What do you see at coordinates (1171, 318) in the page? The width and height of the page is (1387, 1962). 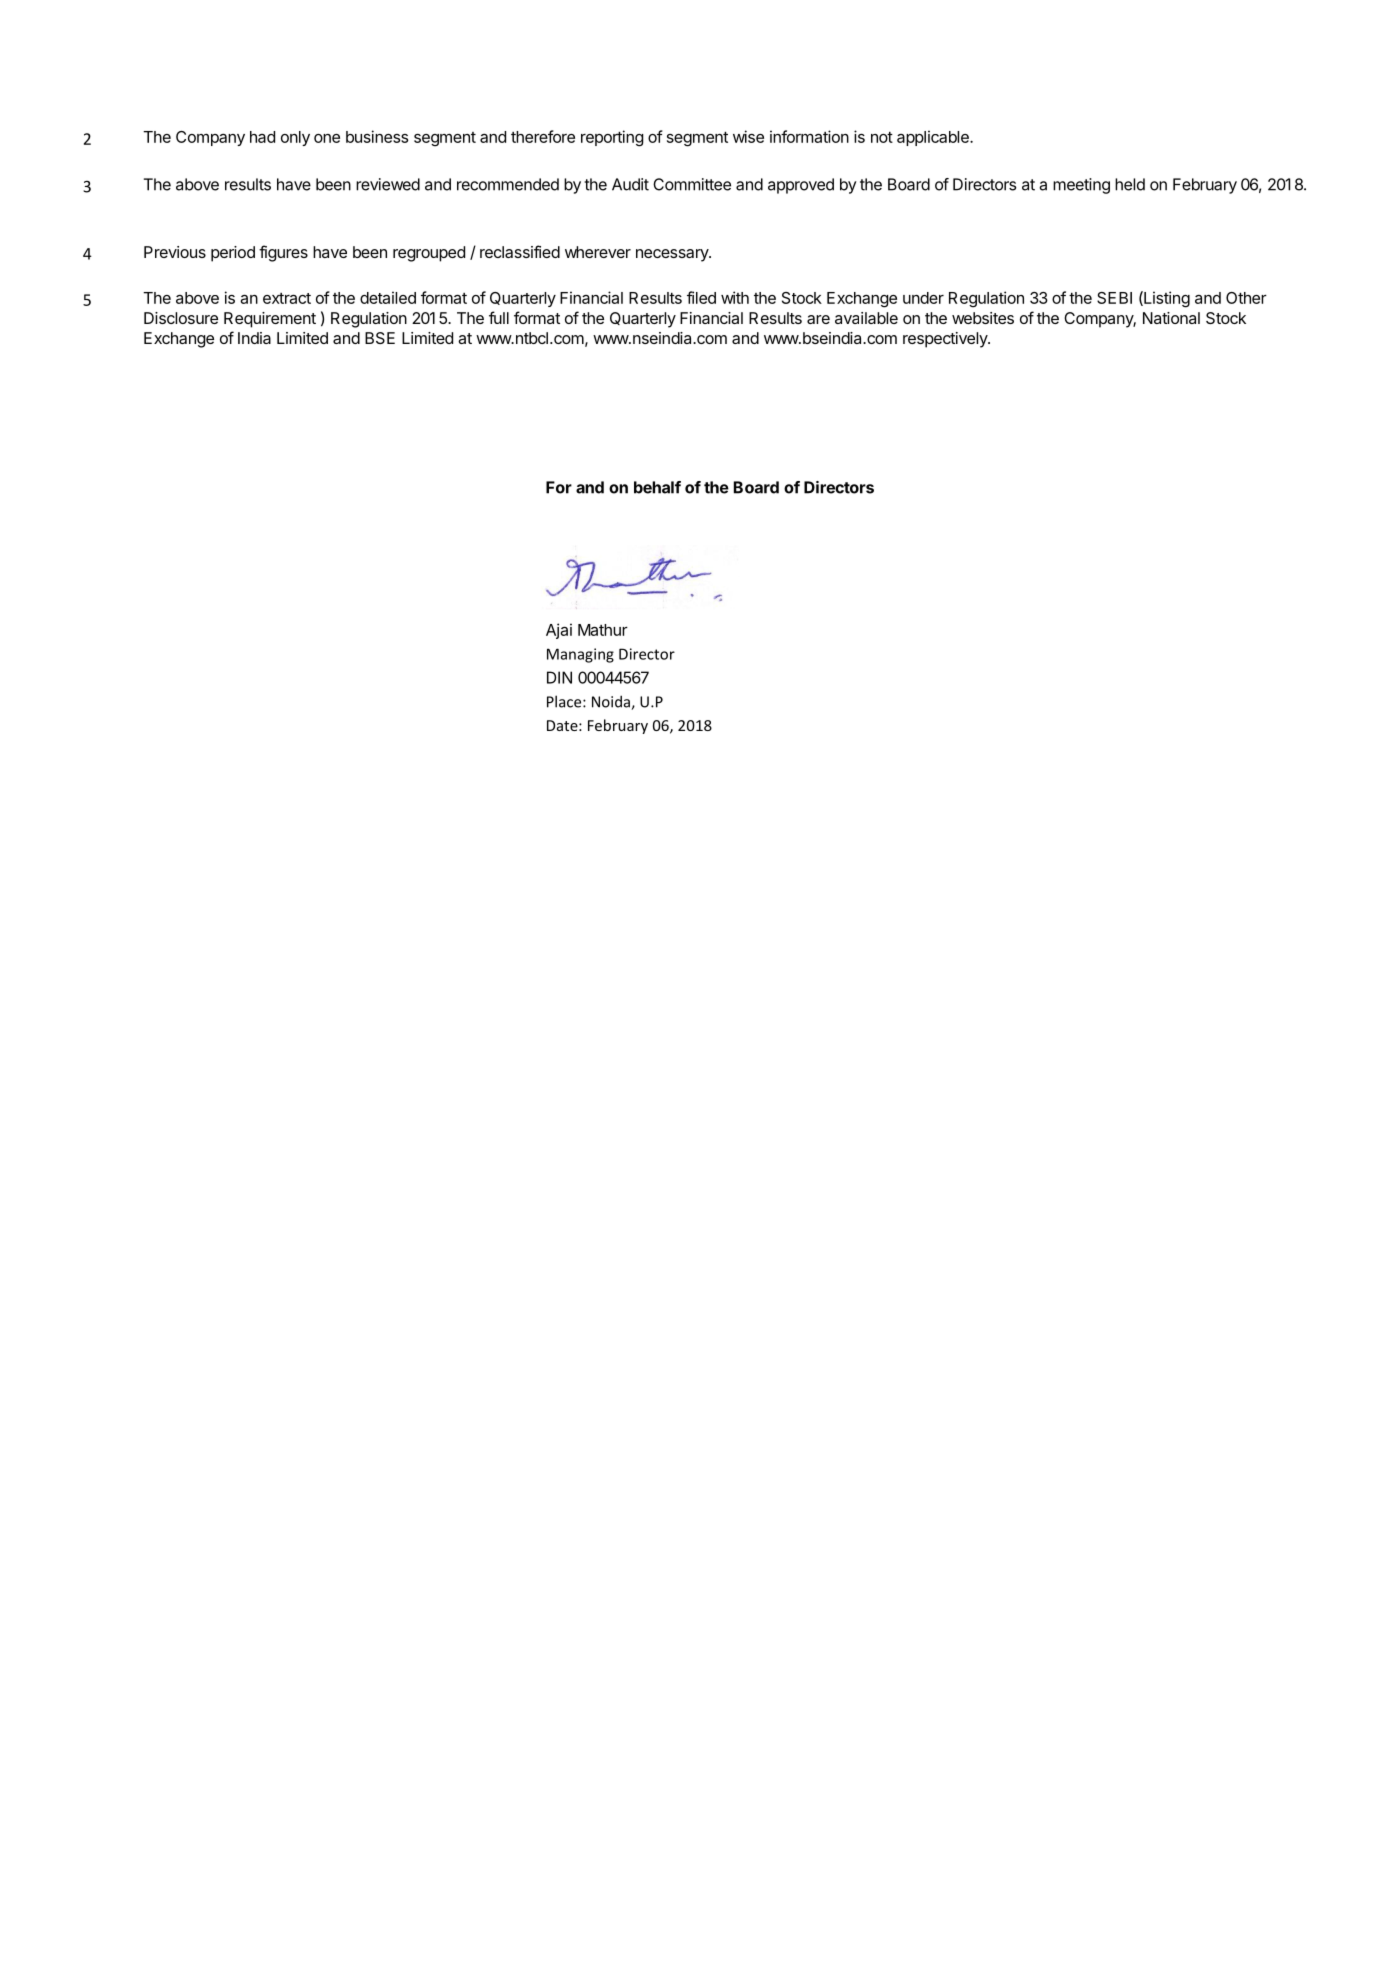 I see `National` at bounding box center [1171, 318].
